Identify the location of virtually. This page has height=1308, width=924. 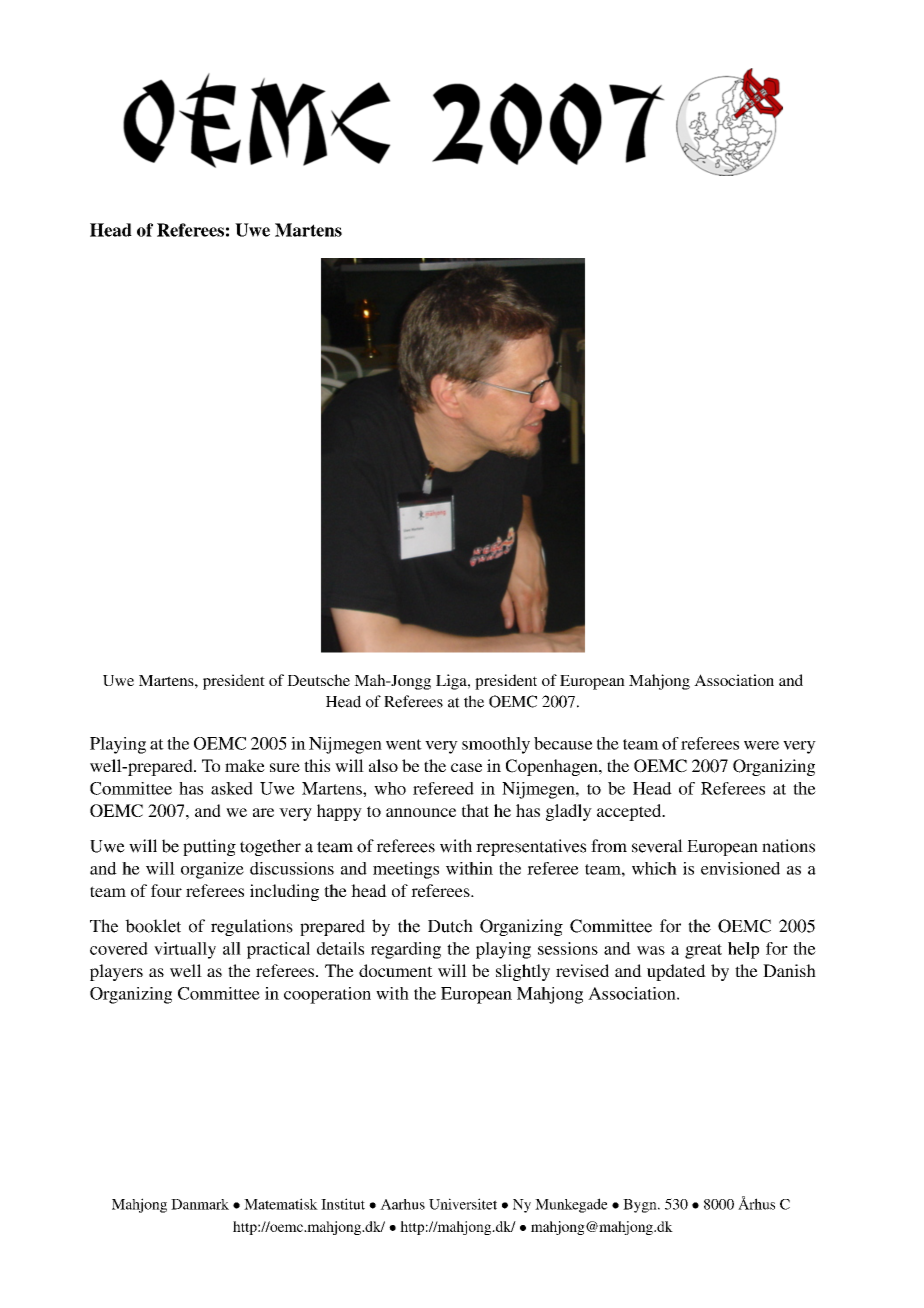
(185, 950).
